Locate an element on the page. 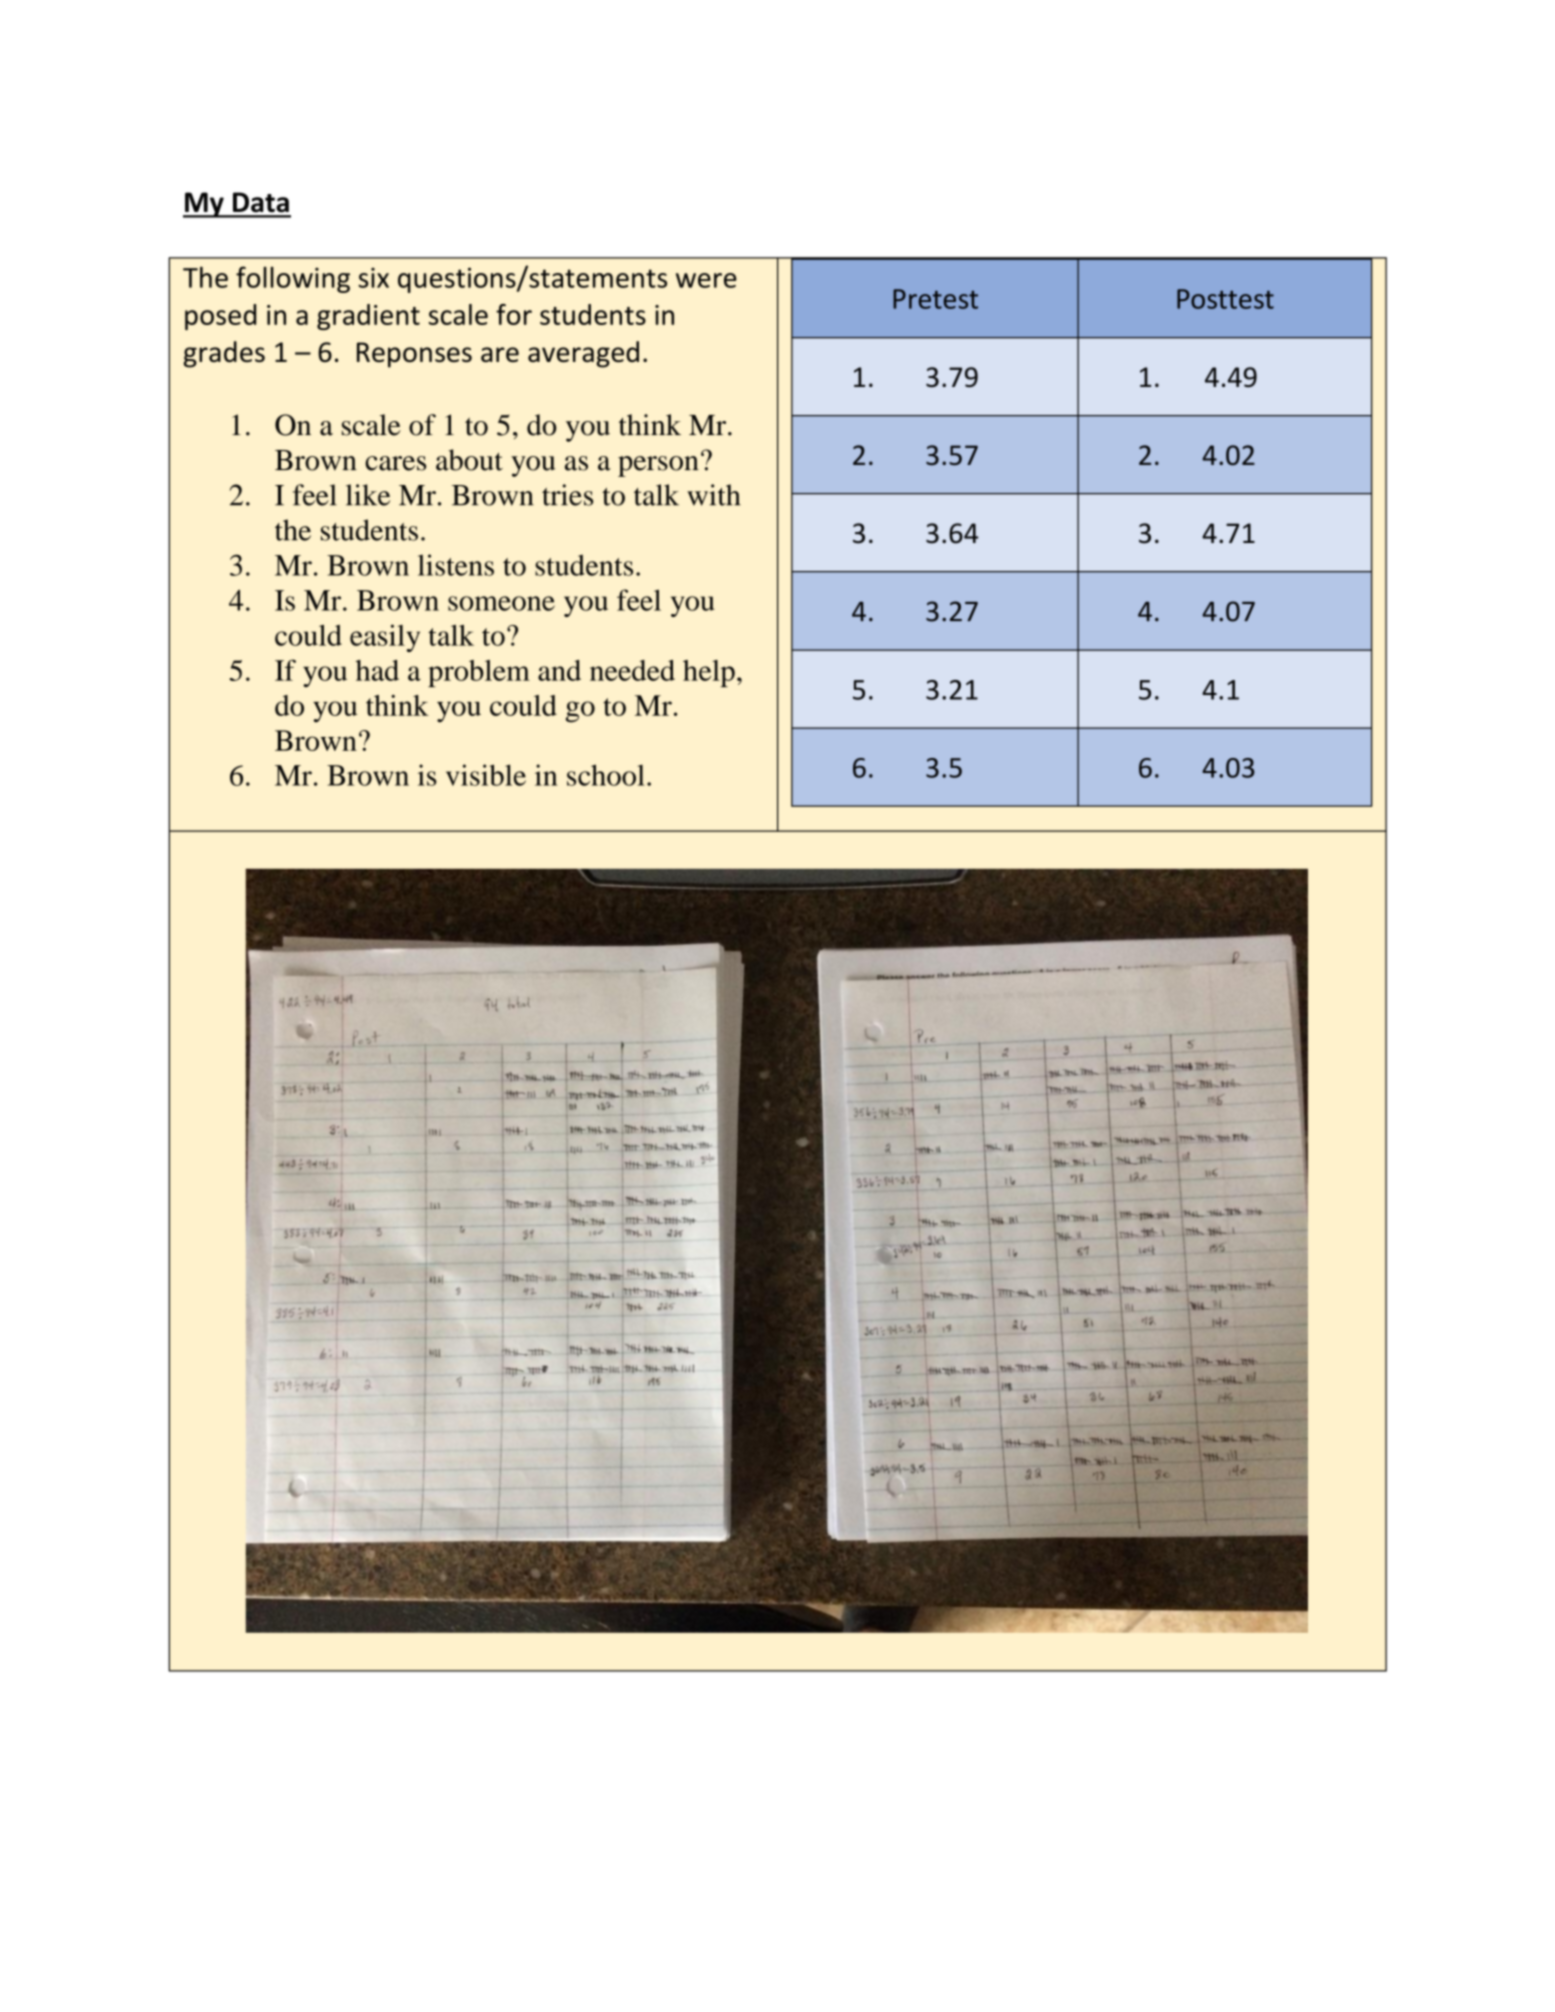  school is located at coordinates (606, 775).
